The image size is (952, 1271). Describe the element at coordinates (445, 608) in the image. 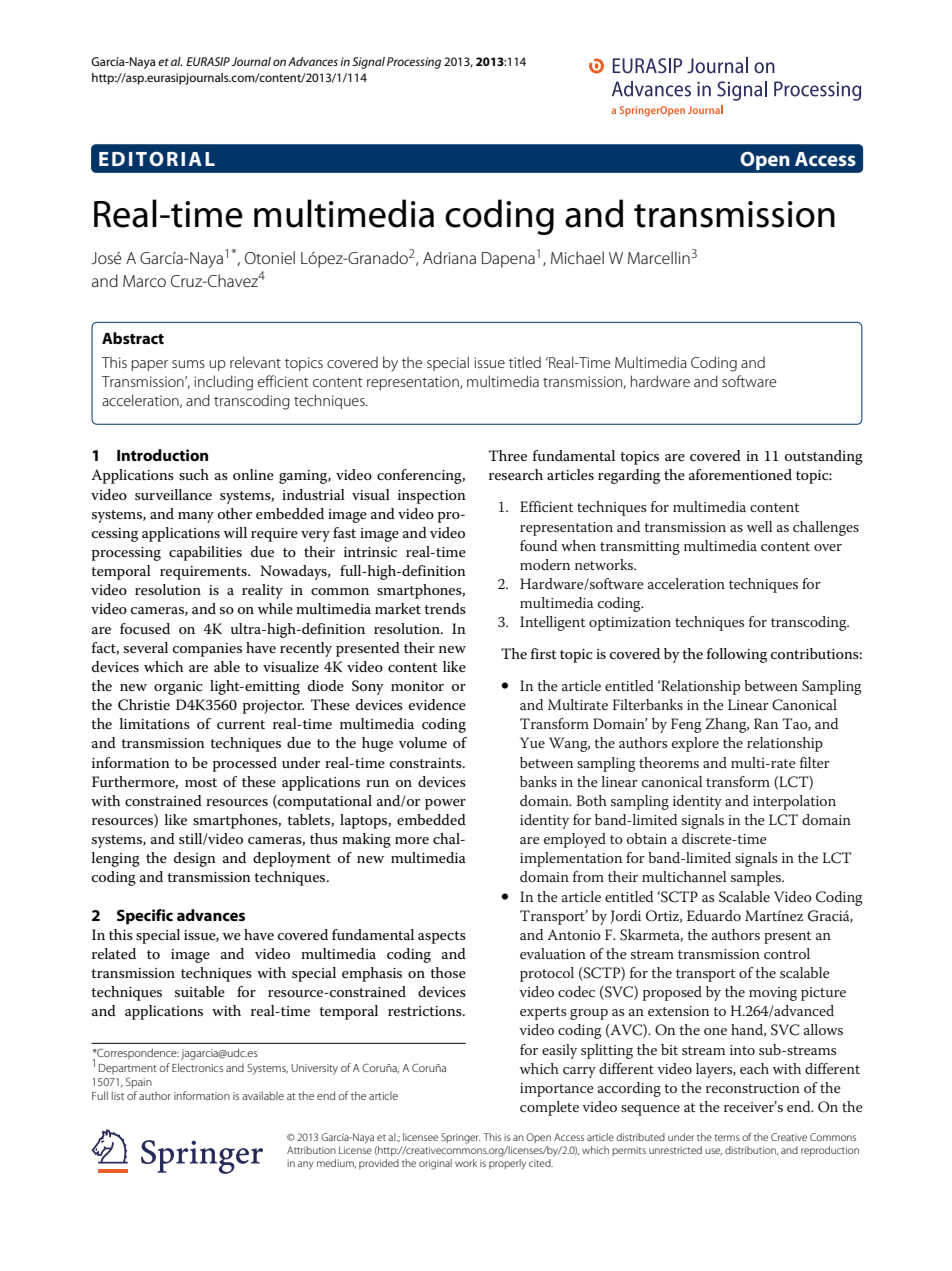

I see `trends` at that location.
